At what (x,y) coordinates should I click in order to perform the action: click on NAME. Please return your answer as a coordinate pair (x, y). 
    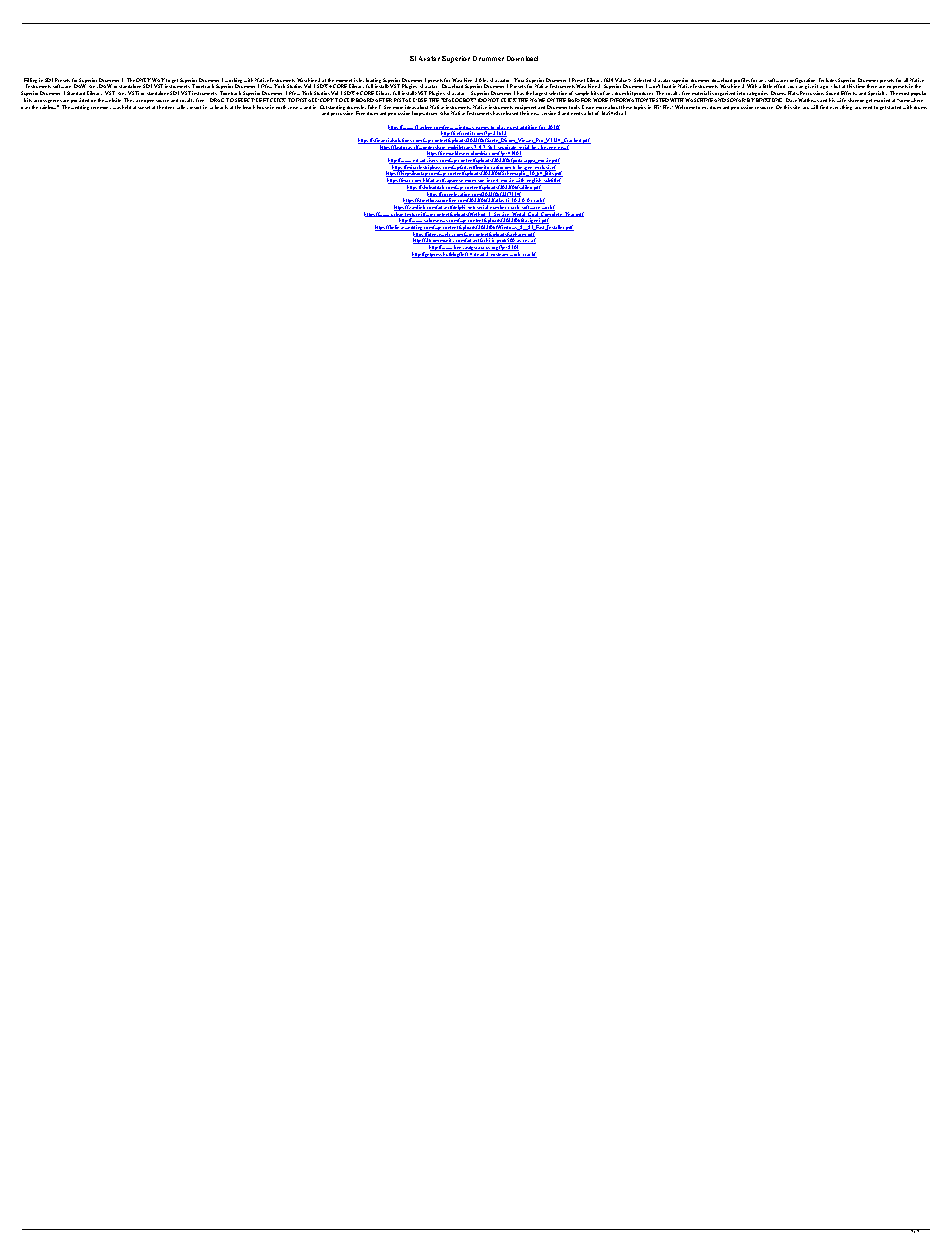
    Looking at the image, I should click on (537, 100).
